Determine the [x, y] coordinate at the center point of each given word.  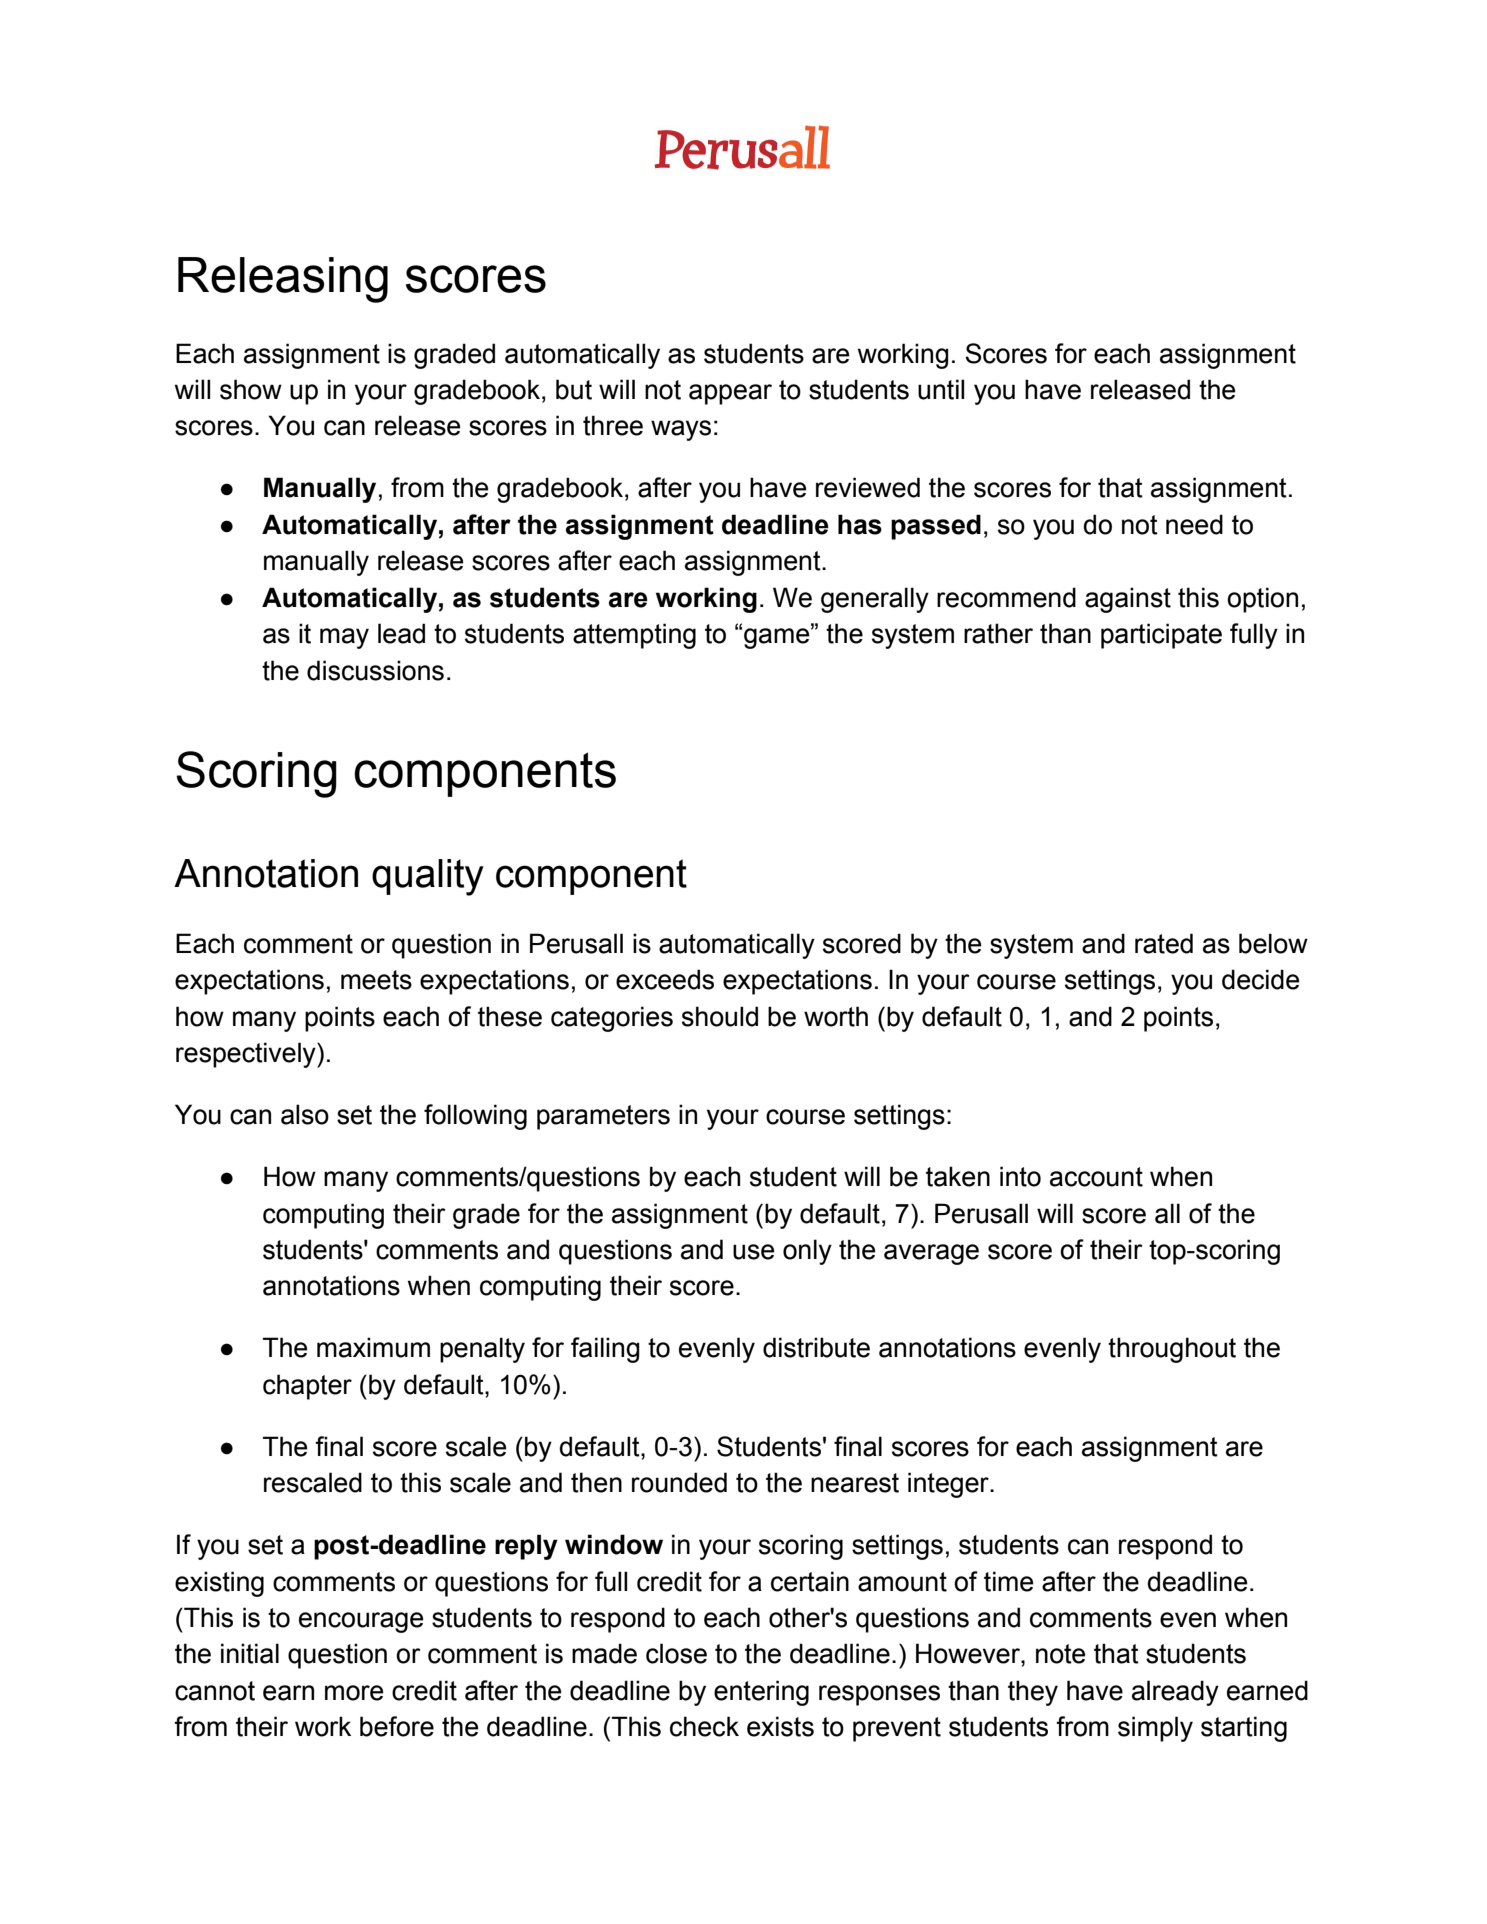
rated [1164, 943]
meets [376, 980]
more [354, 1693]
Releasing [283, 280]
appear [730, 394]
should [720, 1016]
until [941, 389]
